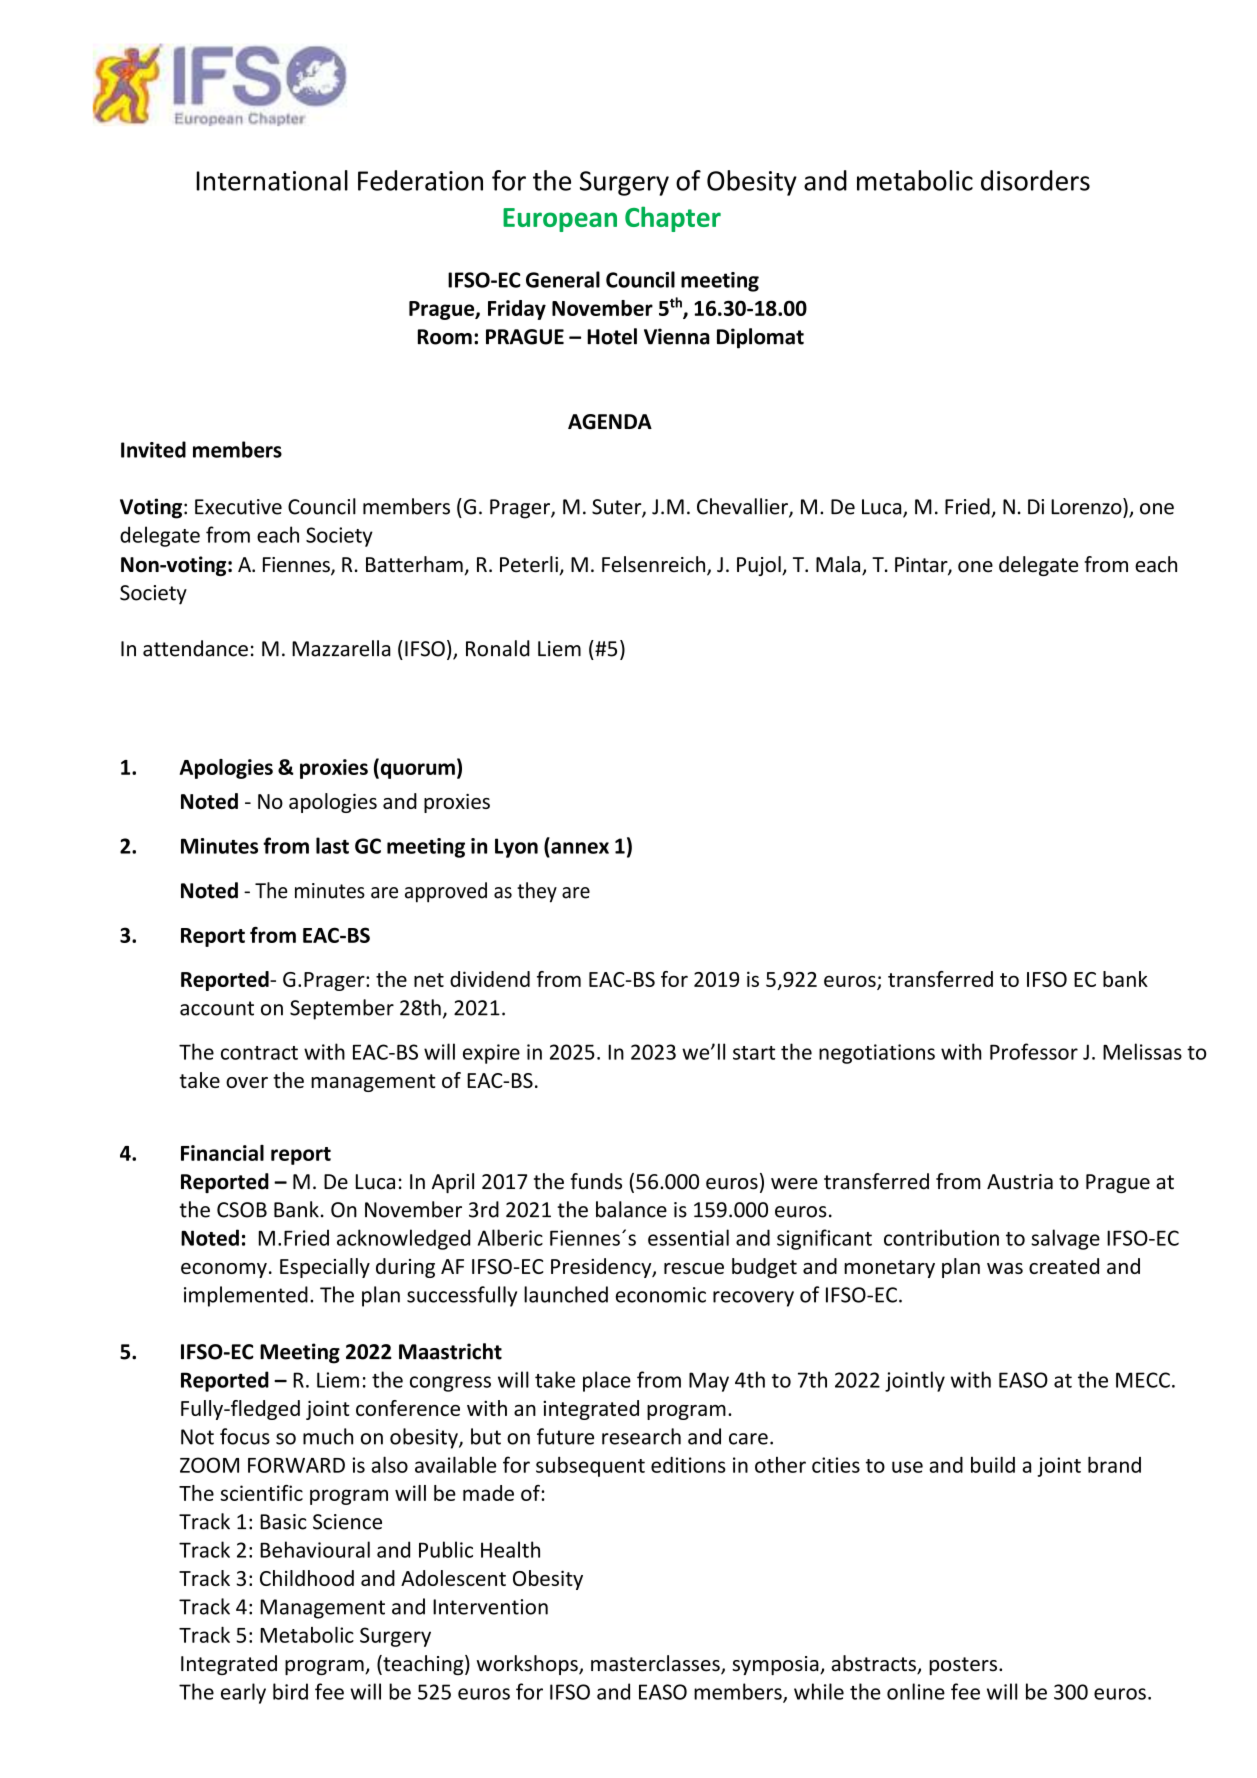  Describe the element at coordinates (1087, 506) in the document. I see `Lorenzo` at that location.
